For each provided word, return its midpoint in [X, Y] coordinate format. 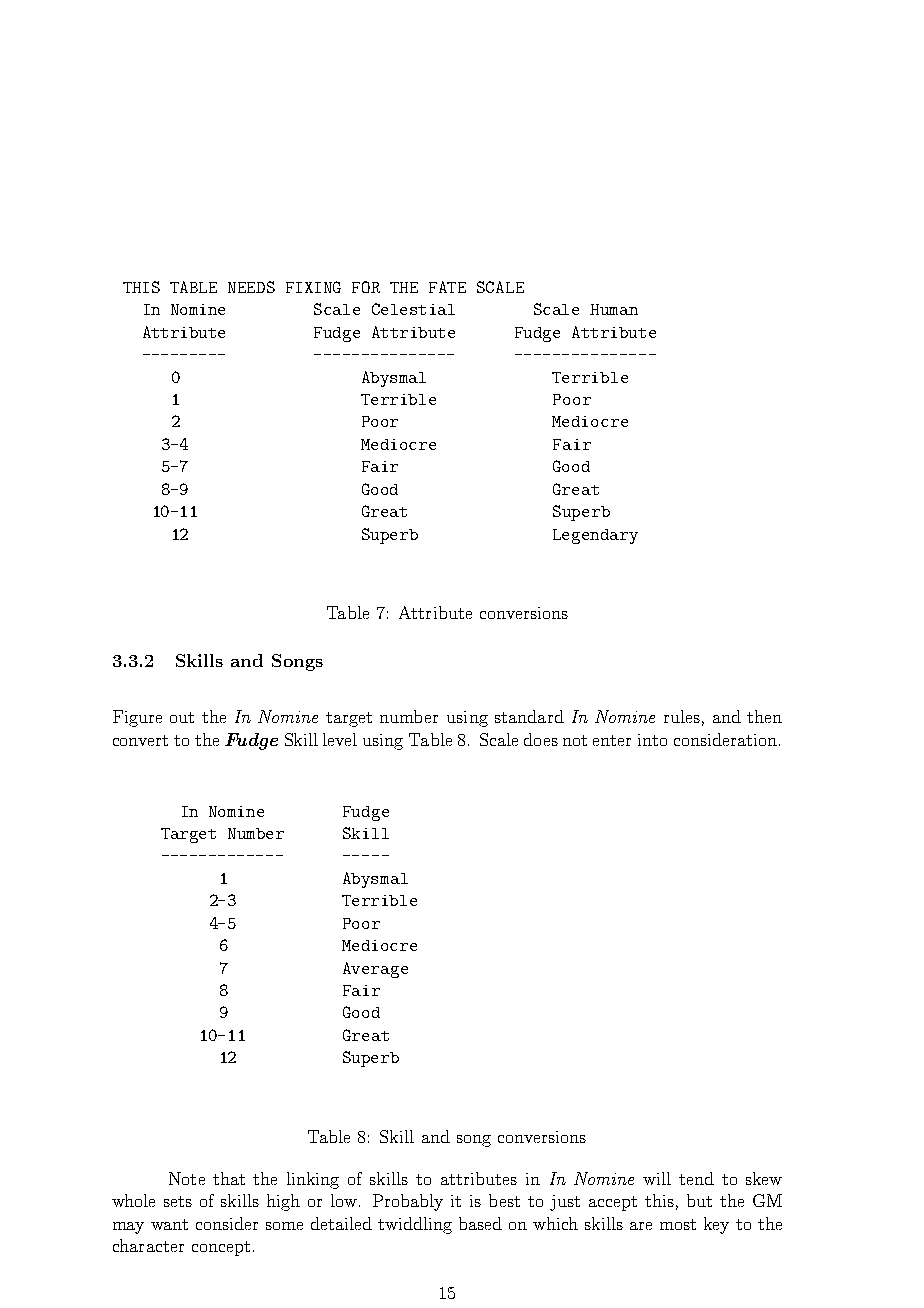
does [541, 739]
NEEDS [251, 287]
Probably [408, 1202]
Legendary [595, 536]
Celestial [413, 309]
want [169, 1224]
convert [140, 740]
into [652, 740]
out [182, 717]
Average [375, 970]
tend [696, 1178]
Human [614, 309]
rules [682, 716]
